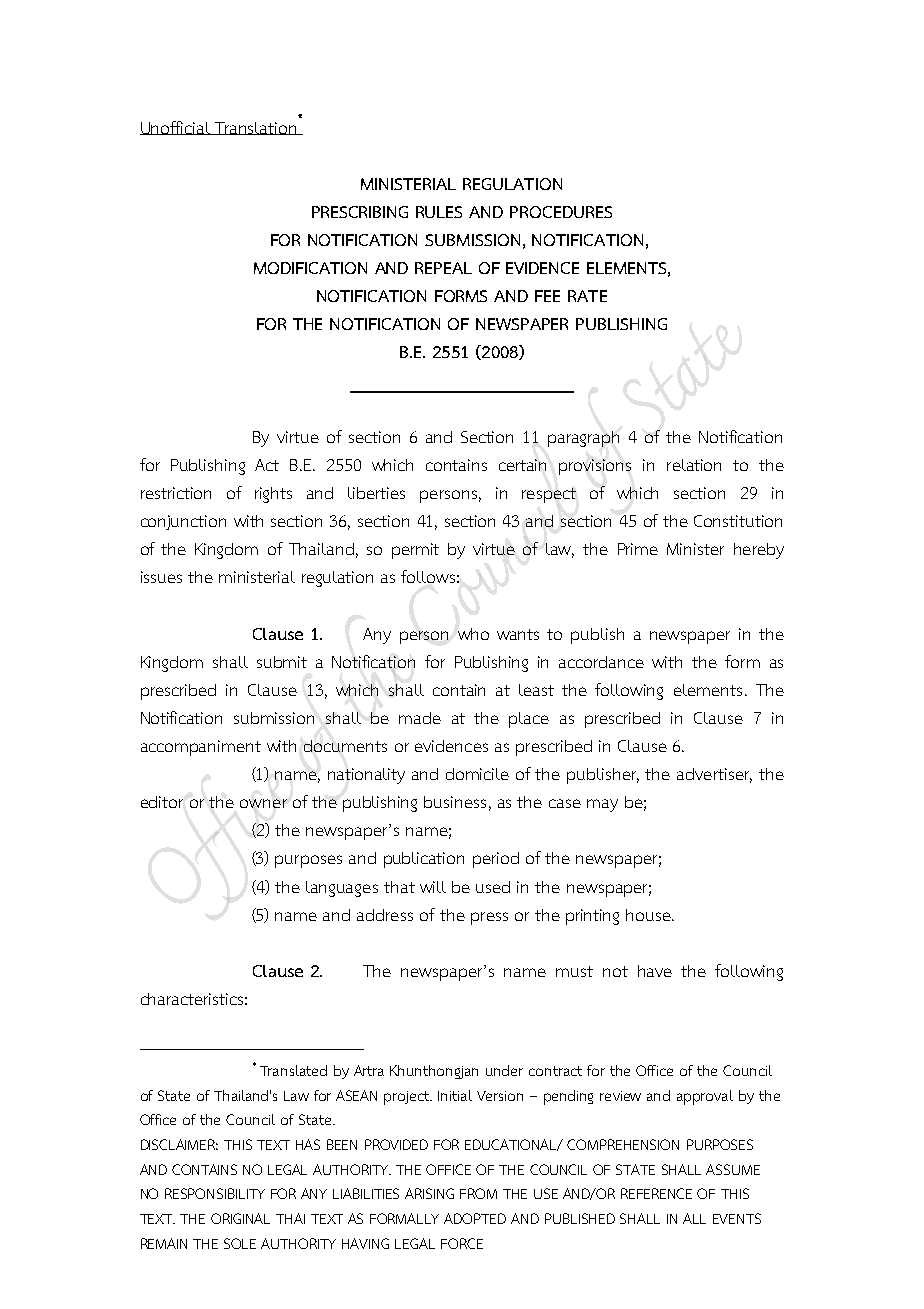  What do you see at coordinates (561, 212) in the page?
I see `PROCEDURES` at bounding box center [561, 212].
